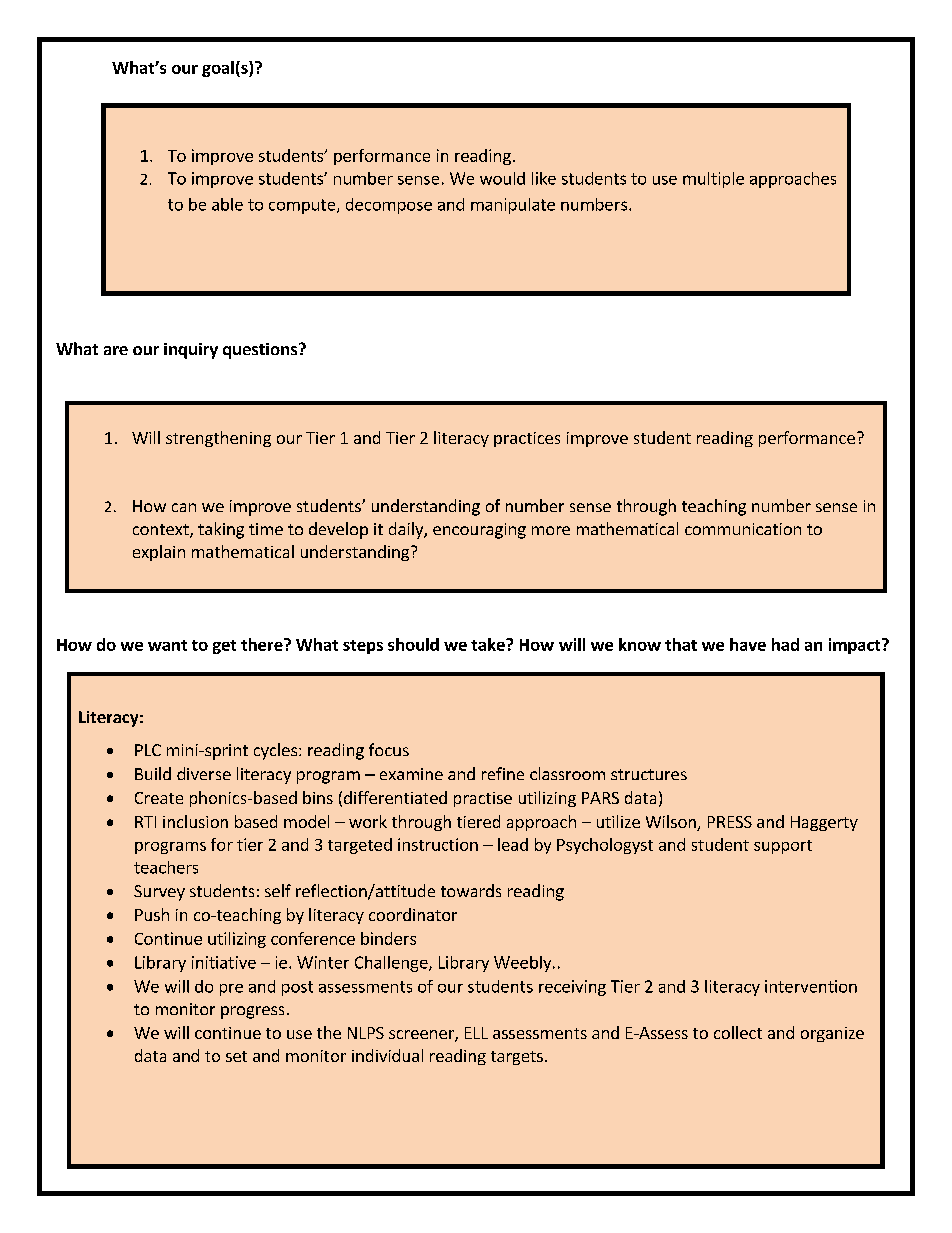 This screenshot has height=1233, width=952. I want to click on multiple, so click(713, 180).
